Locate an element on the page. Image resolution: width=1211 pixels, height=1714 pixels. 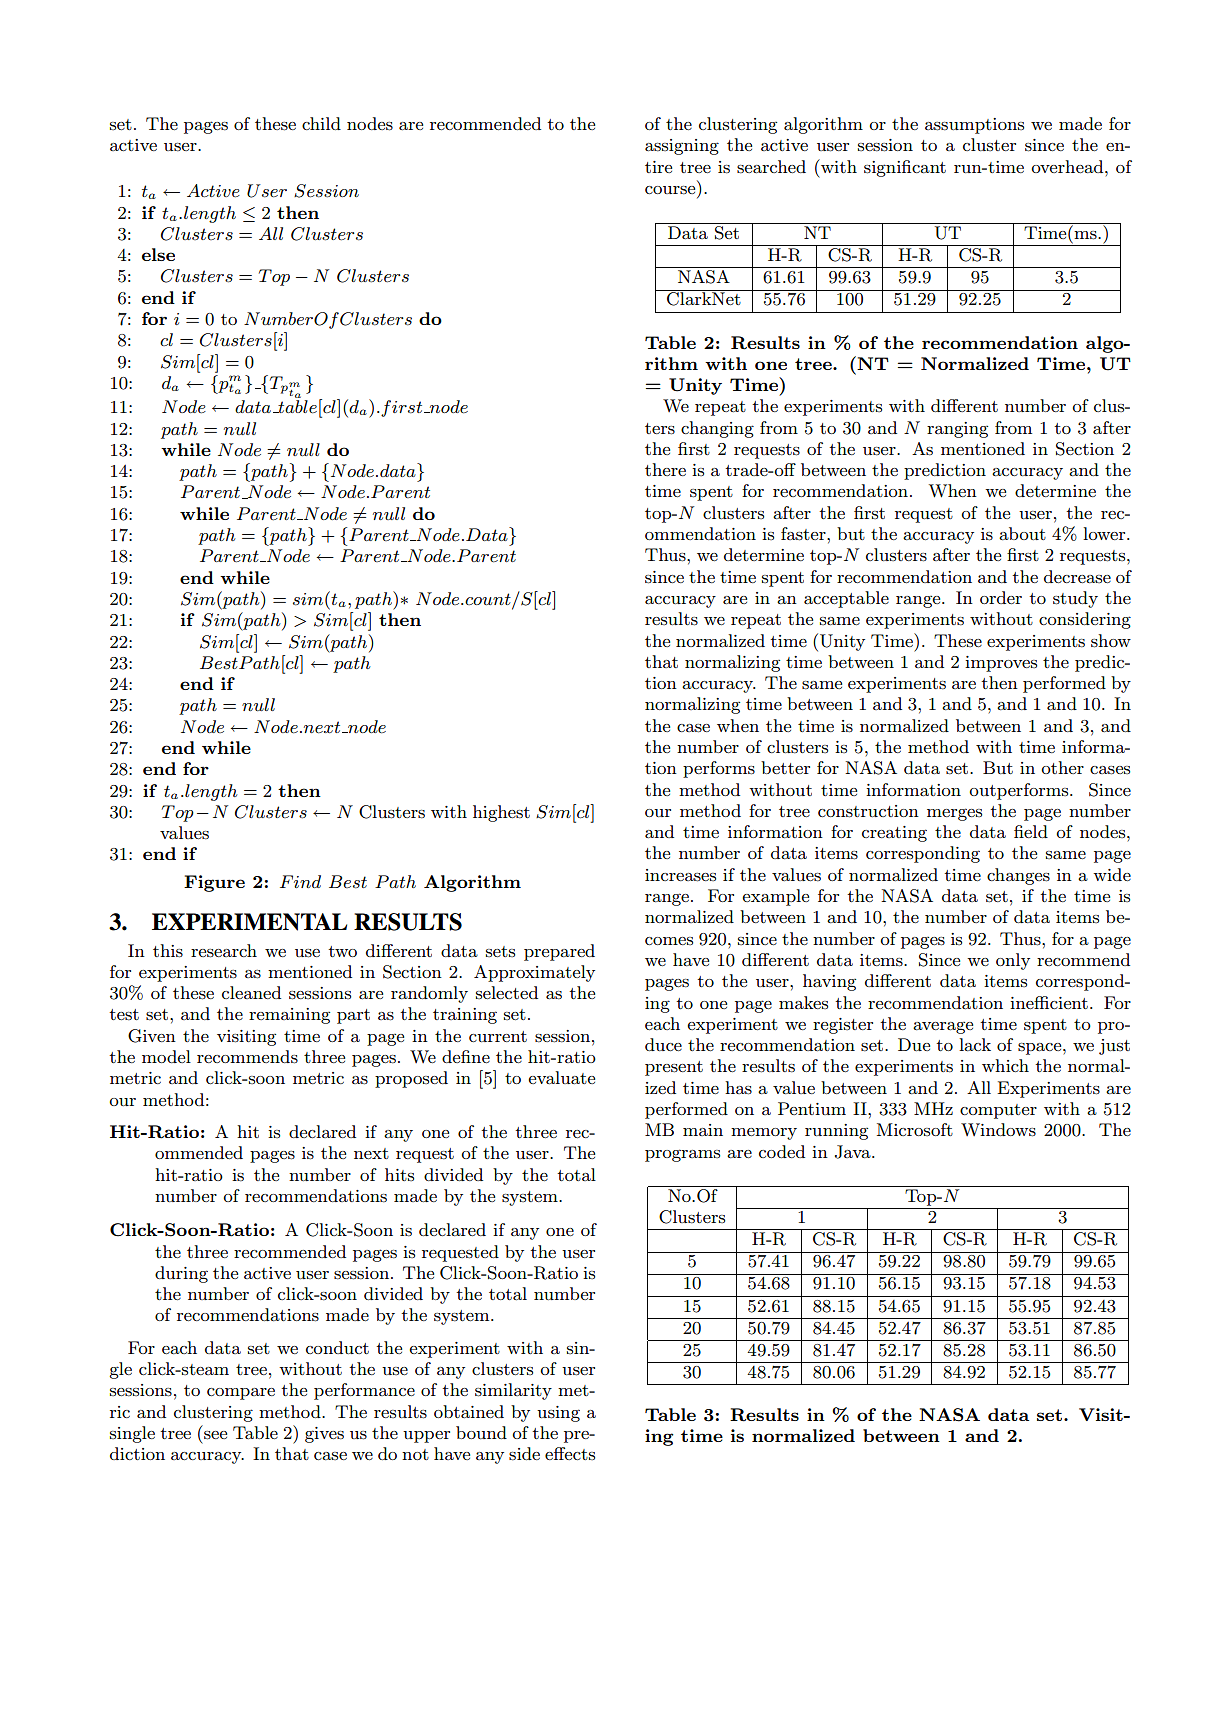
Figure is located at coordinates (214, 883).
